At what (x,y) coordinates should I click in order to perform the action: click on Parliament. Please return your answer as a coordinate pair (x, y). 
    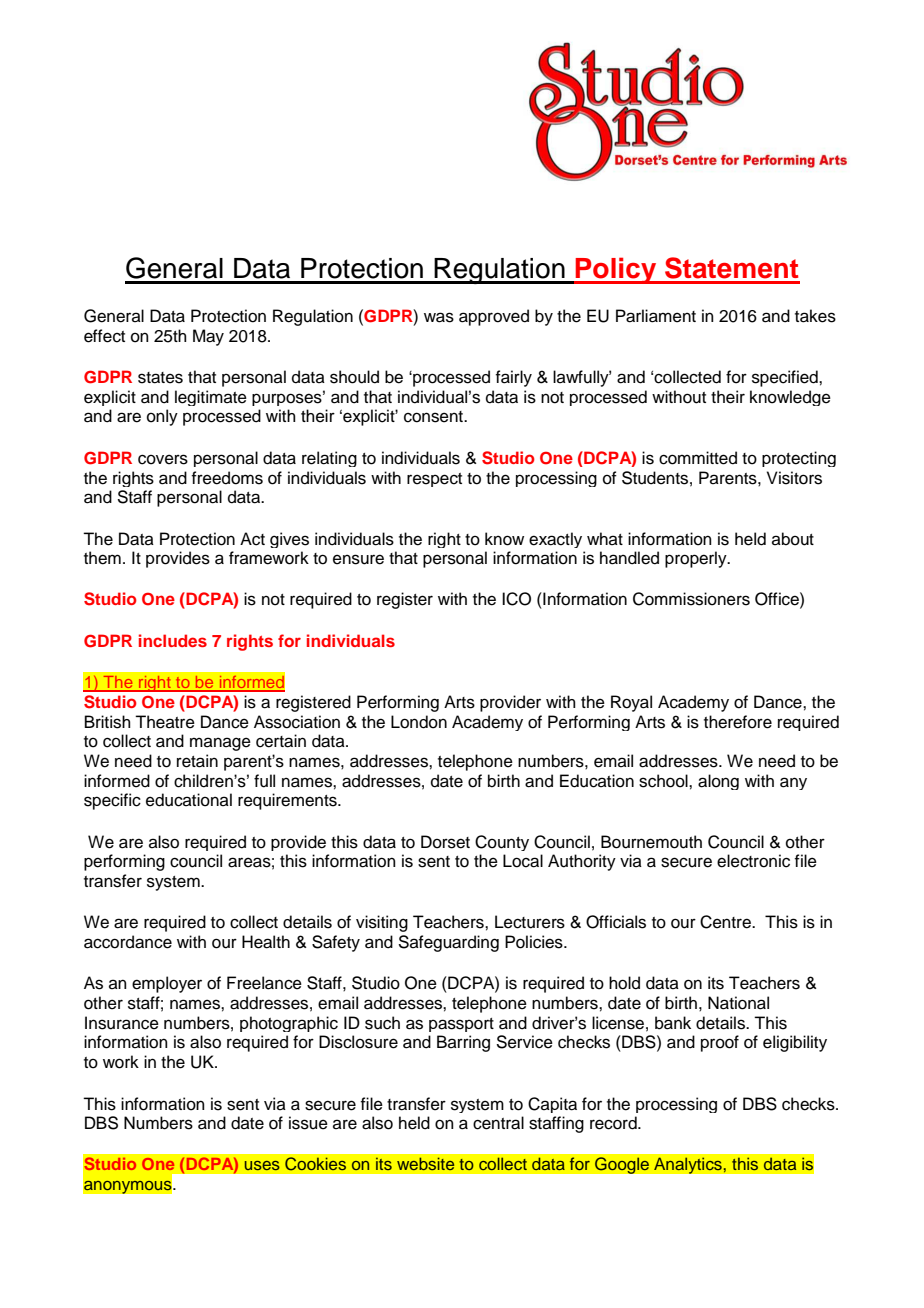
    Looking at the image, I should click on (656, 316).
